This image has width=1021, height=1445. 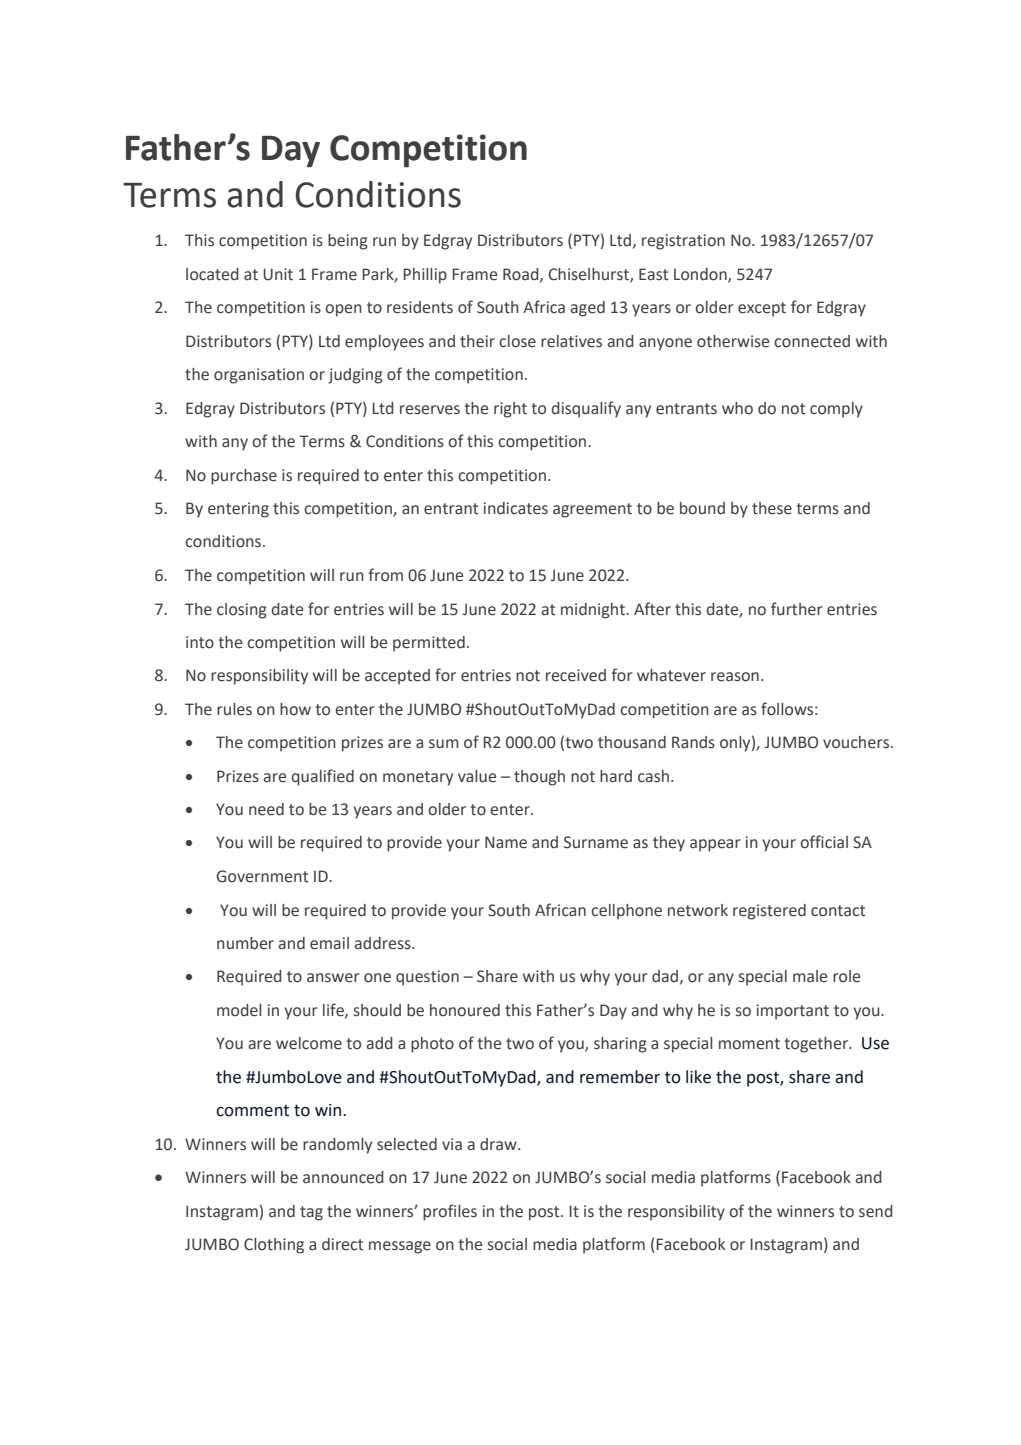 I want to click on profiles, so click(x=450, y=1212).
